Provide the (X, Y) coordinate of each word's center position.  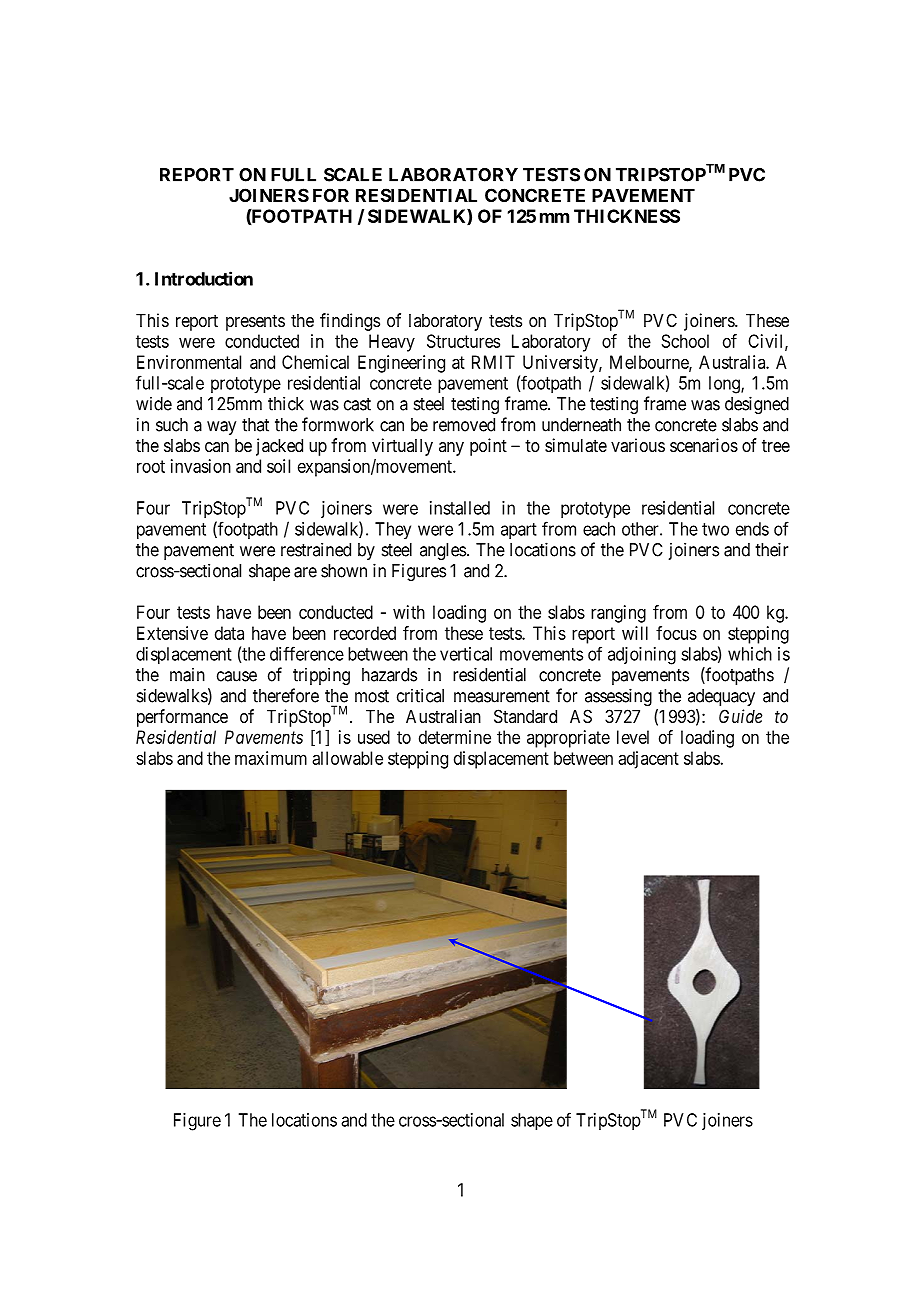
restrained (316, 549)
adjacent (648, 760)
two (715, 529)
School (685, 341)
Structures (463, 341)
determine (455, 737)
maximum (271, 758)
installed (460, 508)
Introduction (204, 278)
